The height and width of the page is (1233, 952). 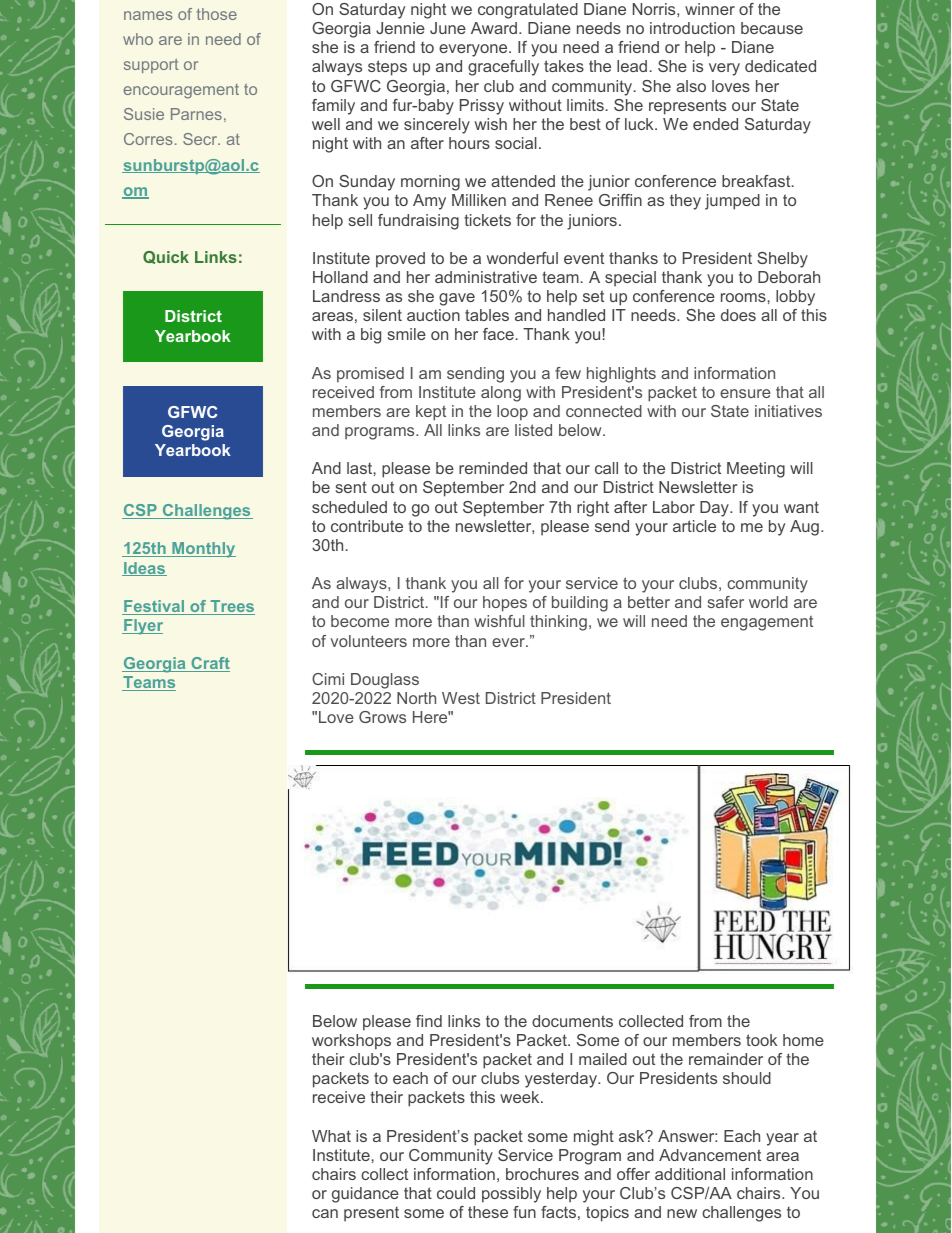 What do you see at coordinates (217, 14) in the page?
I see `those` at bounding box center [217, 14].
